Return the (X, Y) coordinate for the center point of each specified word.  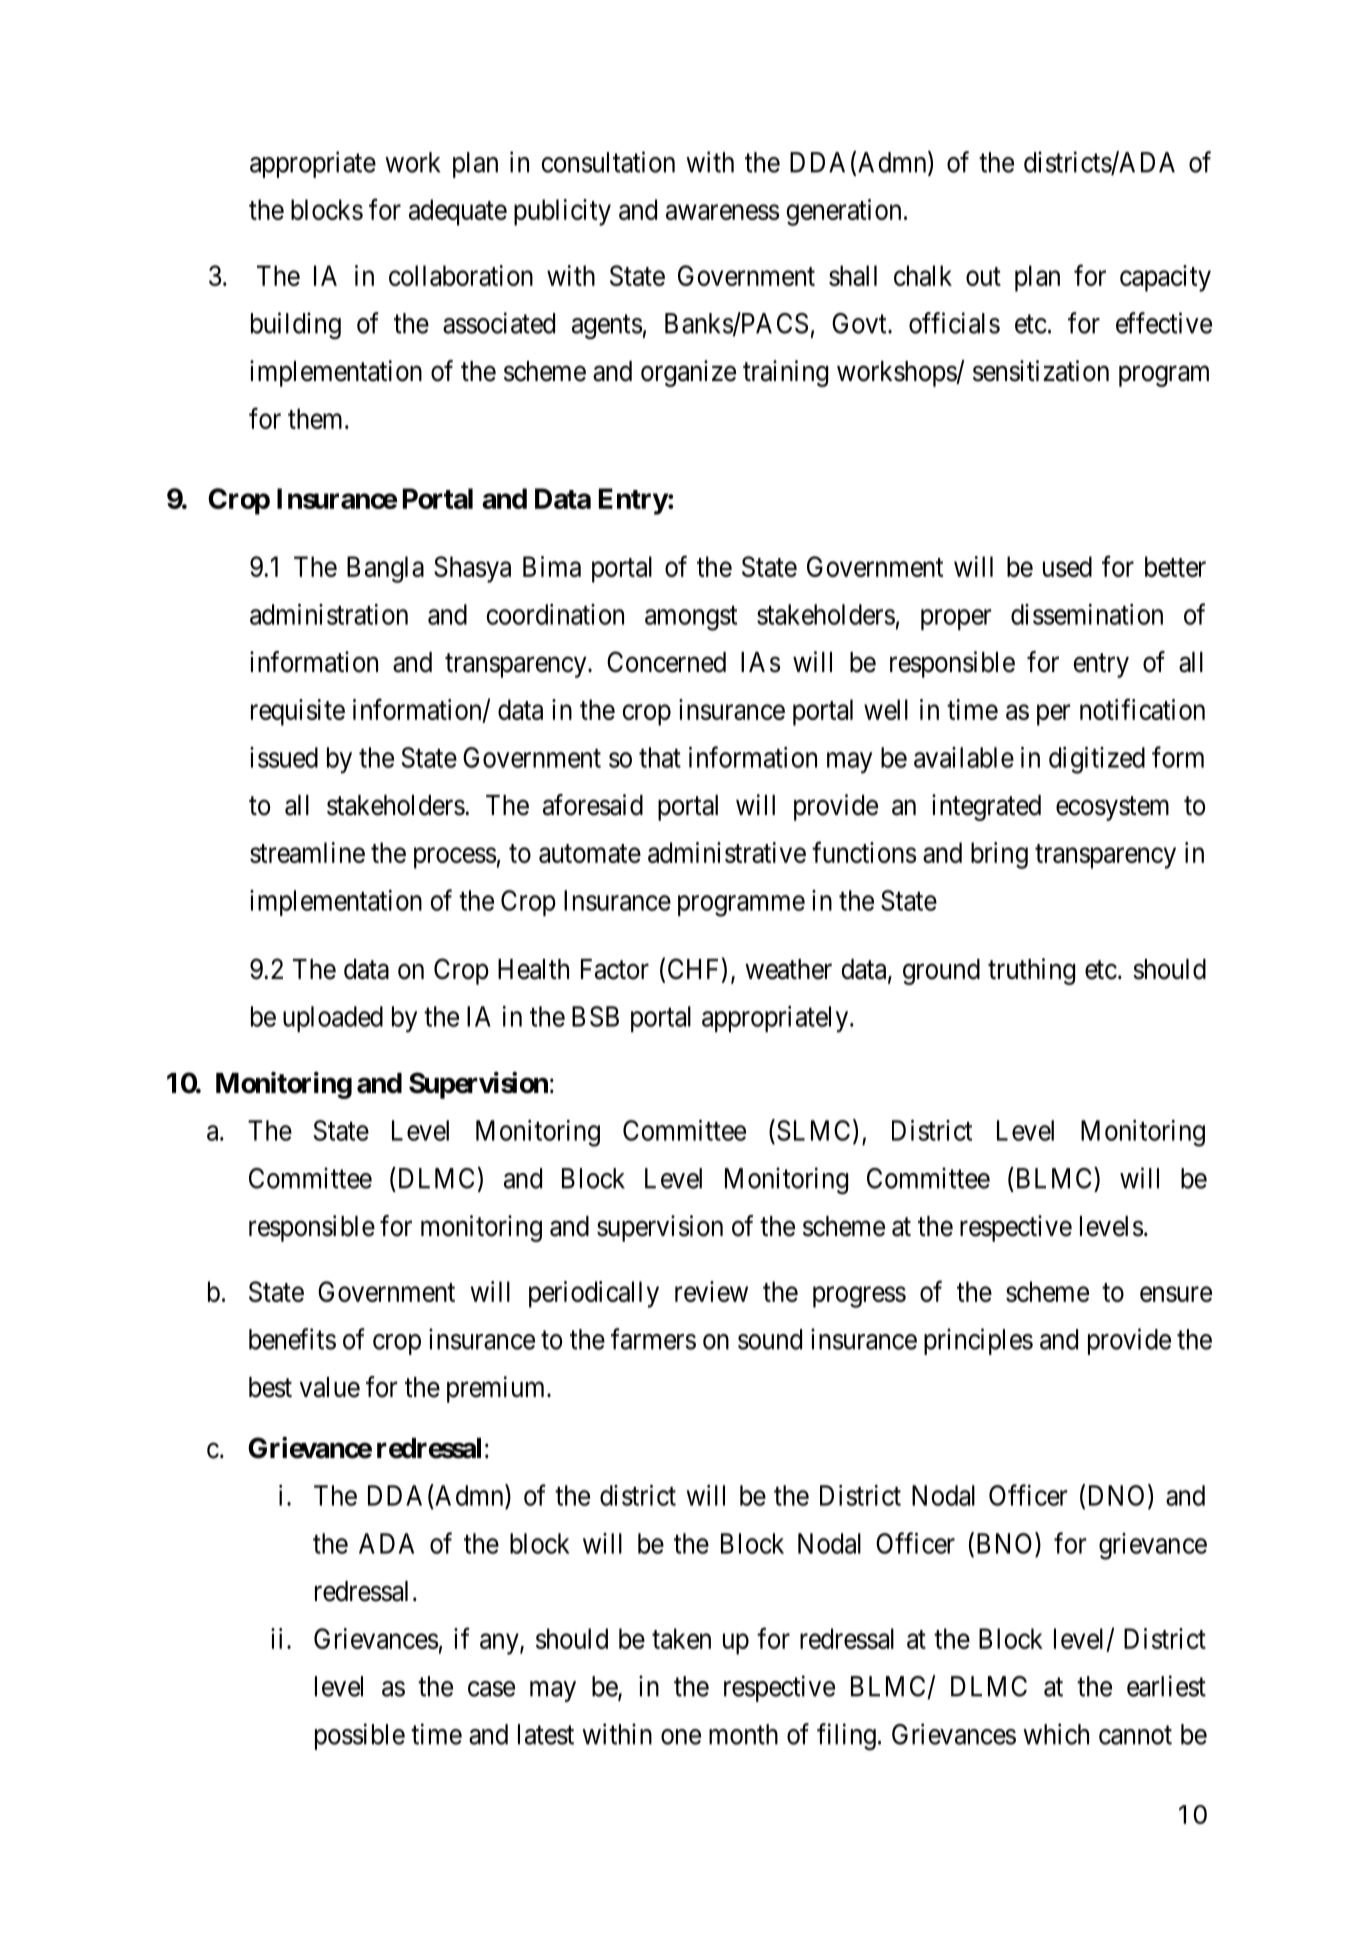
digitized (1097, 760)
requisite (298, 712)
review (711, 1291)
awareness (722, 212)
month (743, 1734)
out (983, 276)
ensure (1176, 1294)
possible (360, 1736)
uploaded (333, 1019)
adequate (458, 212)
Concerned (666, 662)
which (1056, 1734)
